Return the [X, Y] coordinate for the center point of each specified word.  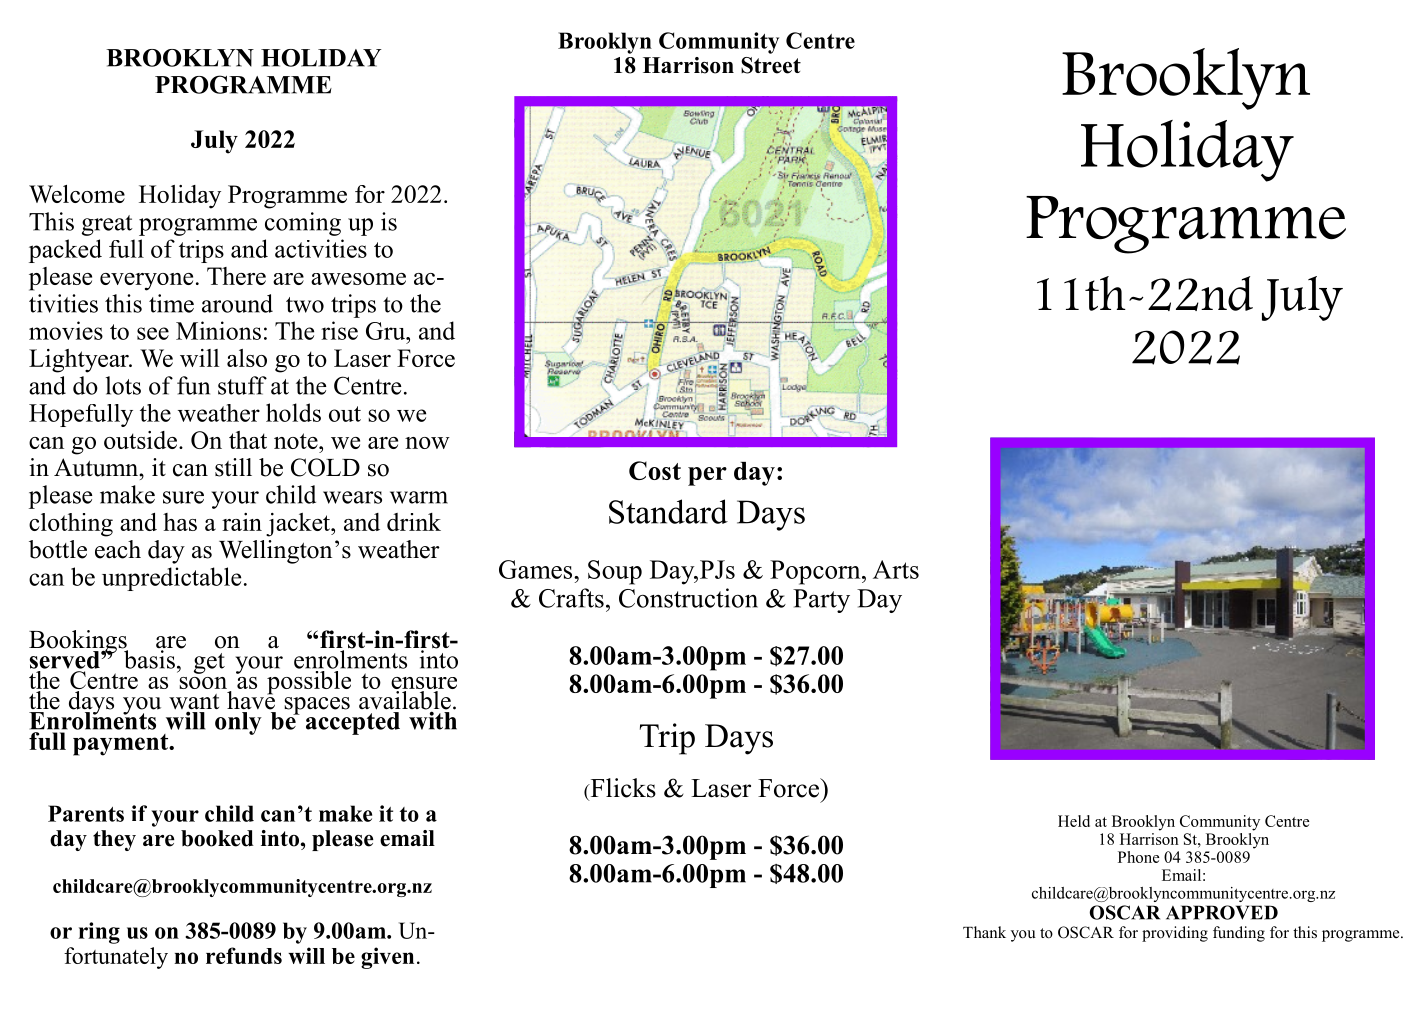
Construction [688, 598]
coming [303, 224]
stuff [242, 385]
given [387, 958]
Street [771, 65]
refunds [244, 955]
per [707, 476]
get [209, 663]
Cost [655, 470]
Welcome [77, 194]
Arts [896, 569]
